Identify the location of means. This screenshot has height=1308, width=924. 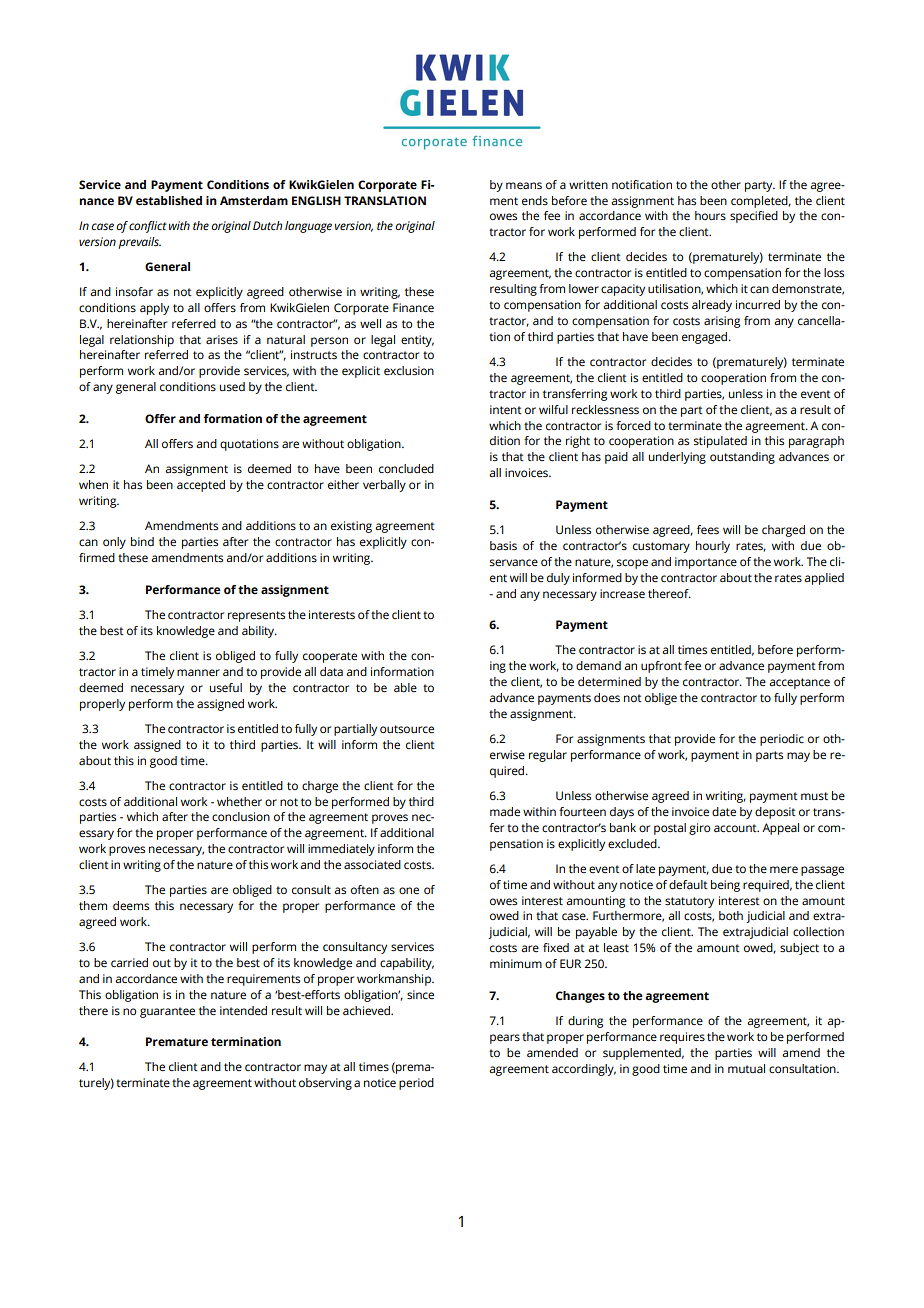
(524, 186).
